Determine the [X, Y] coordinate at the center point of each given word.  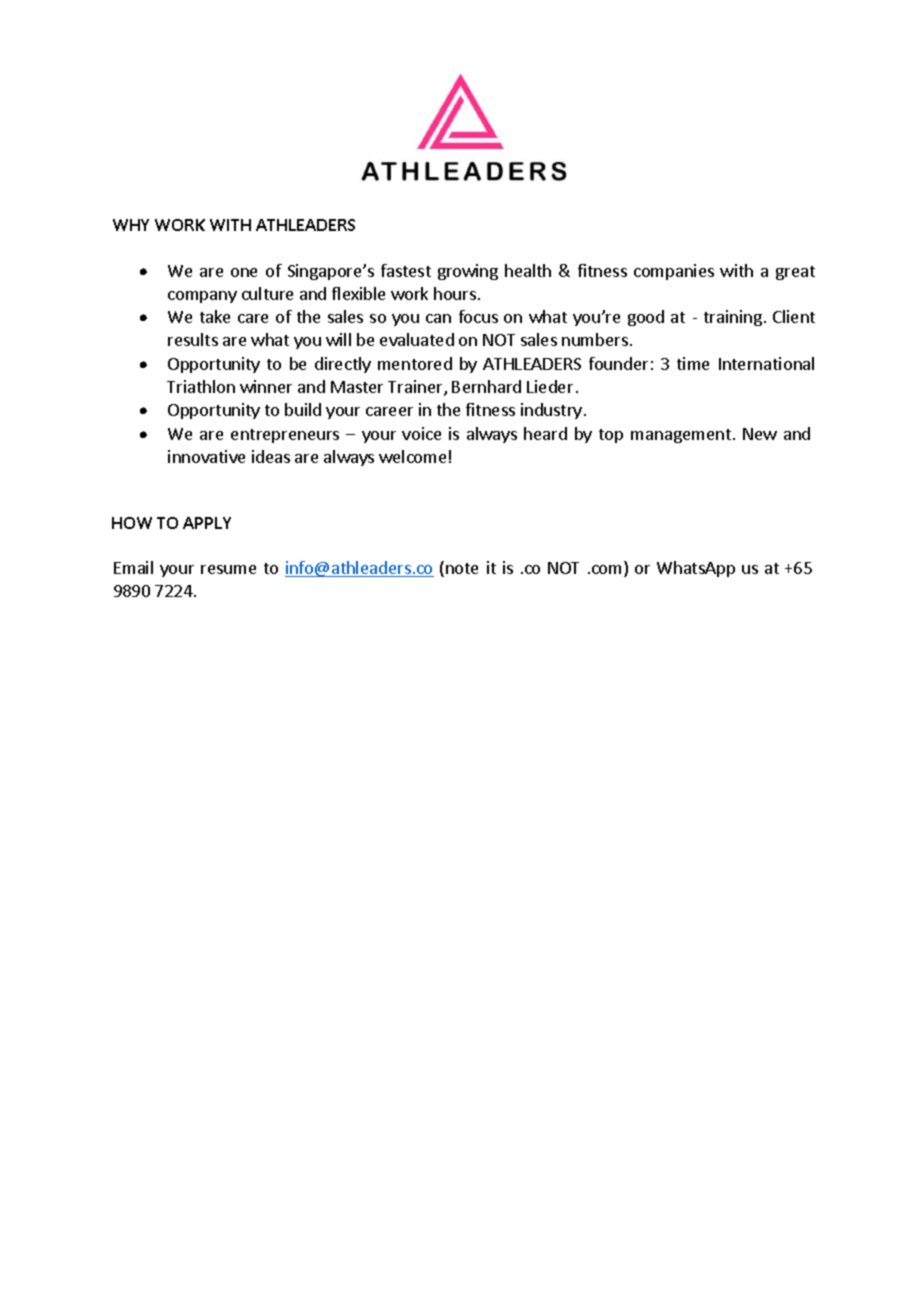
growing [468, 272]
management [681, 436]
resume [228, 569]
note [462, 568]
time [693, 363]
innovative [206, 456]
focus [478, 316]
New [760, 434]
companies [674, 272]
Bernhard [486, 386]
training [733, 318]
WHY [131, 225]
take [215, 316]
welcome [412, 456]
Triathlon [201, 386]
